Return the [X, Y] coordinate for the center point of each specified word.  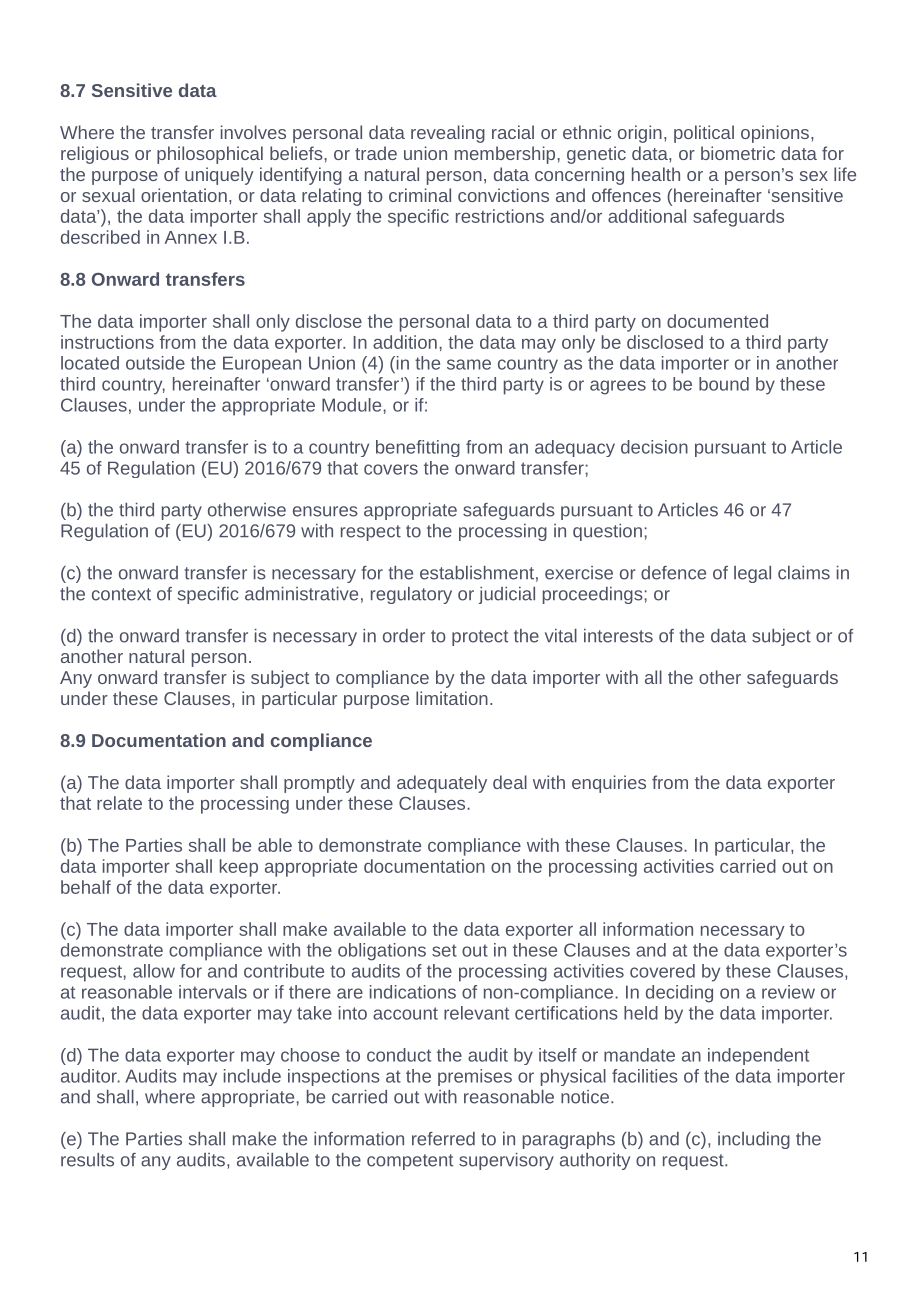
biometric [738, 153]
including [754, 1140]
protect [480, 638]
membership [505, 155]
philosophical [210, 155]
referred [443, 1139]
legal [752, 574]
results [87, 1160]
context [121, 594]
